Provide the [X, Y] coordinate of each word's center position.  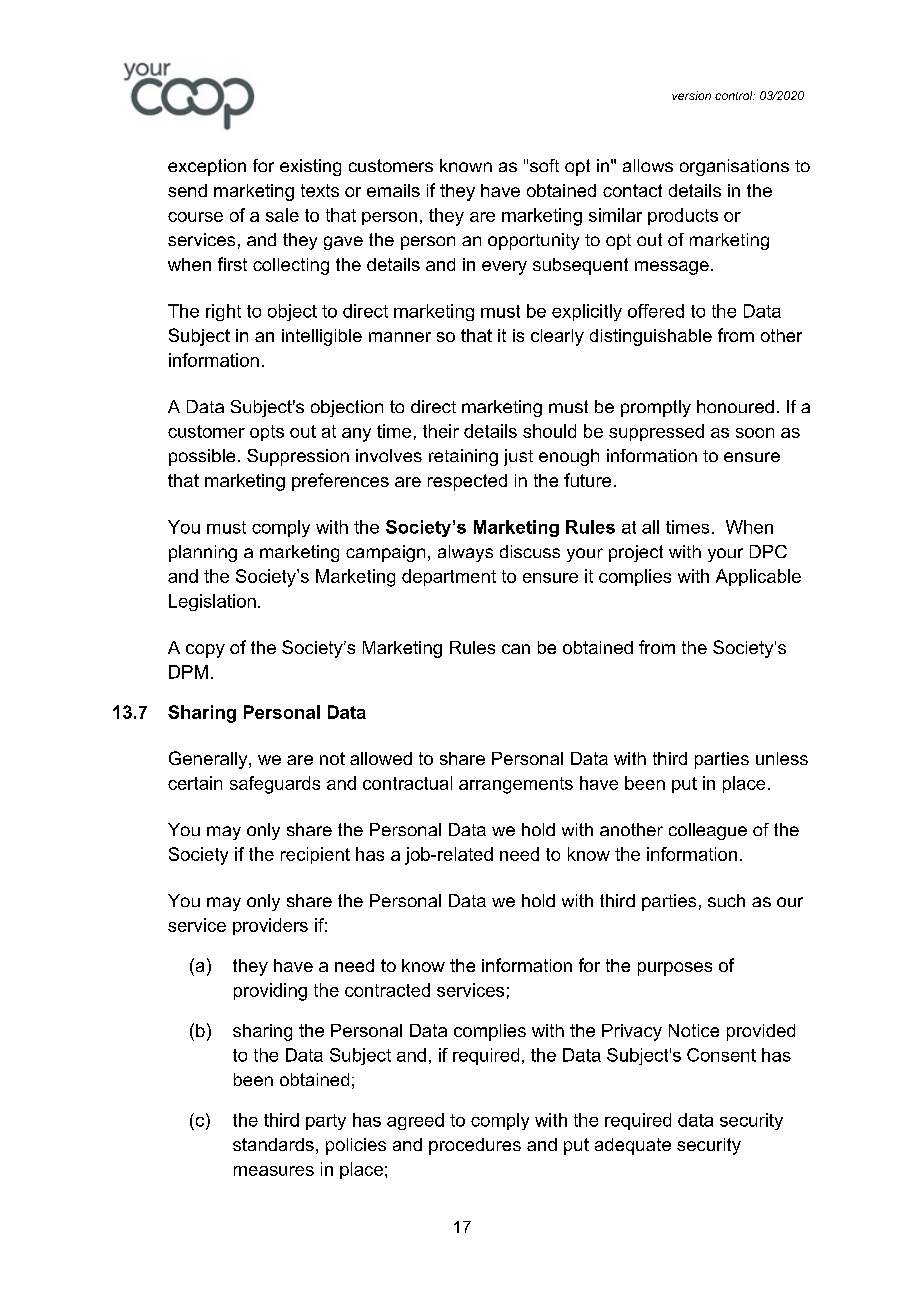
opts [267, 433]
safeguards [275, 785]
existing [310, 167]
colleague [708, 831]
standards [273, 1144]
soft [544, 165]
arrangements [516, 785]
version [691, 95]
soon [755, 433]
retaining [463, 457]
